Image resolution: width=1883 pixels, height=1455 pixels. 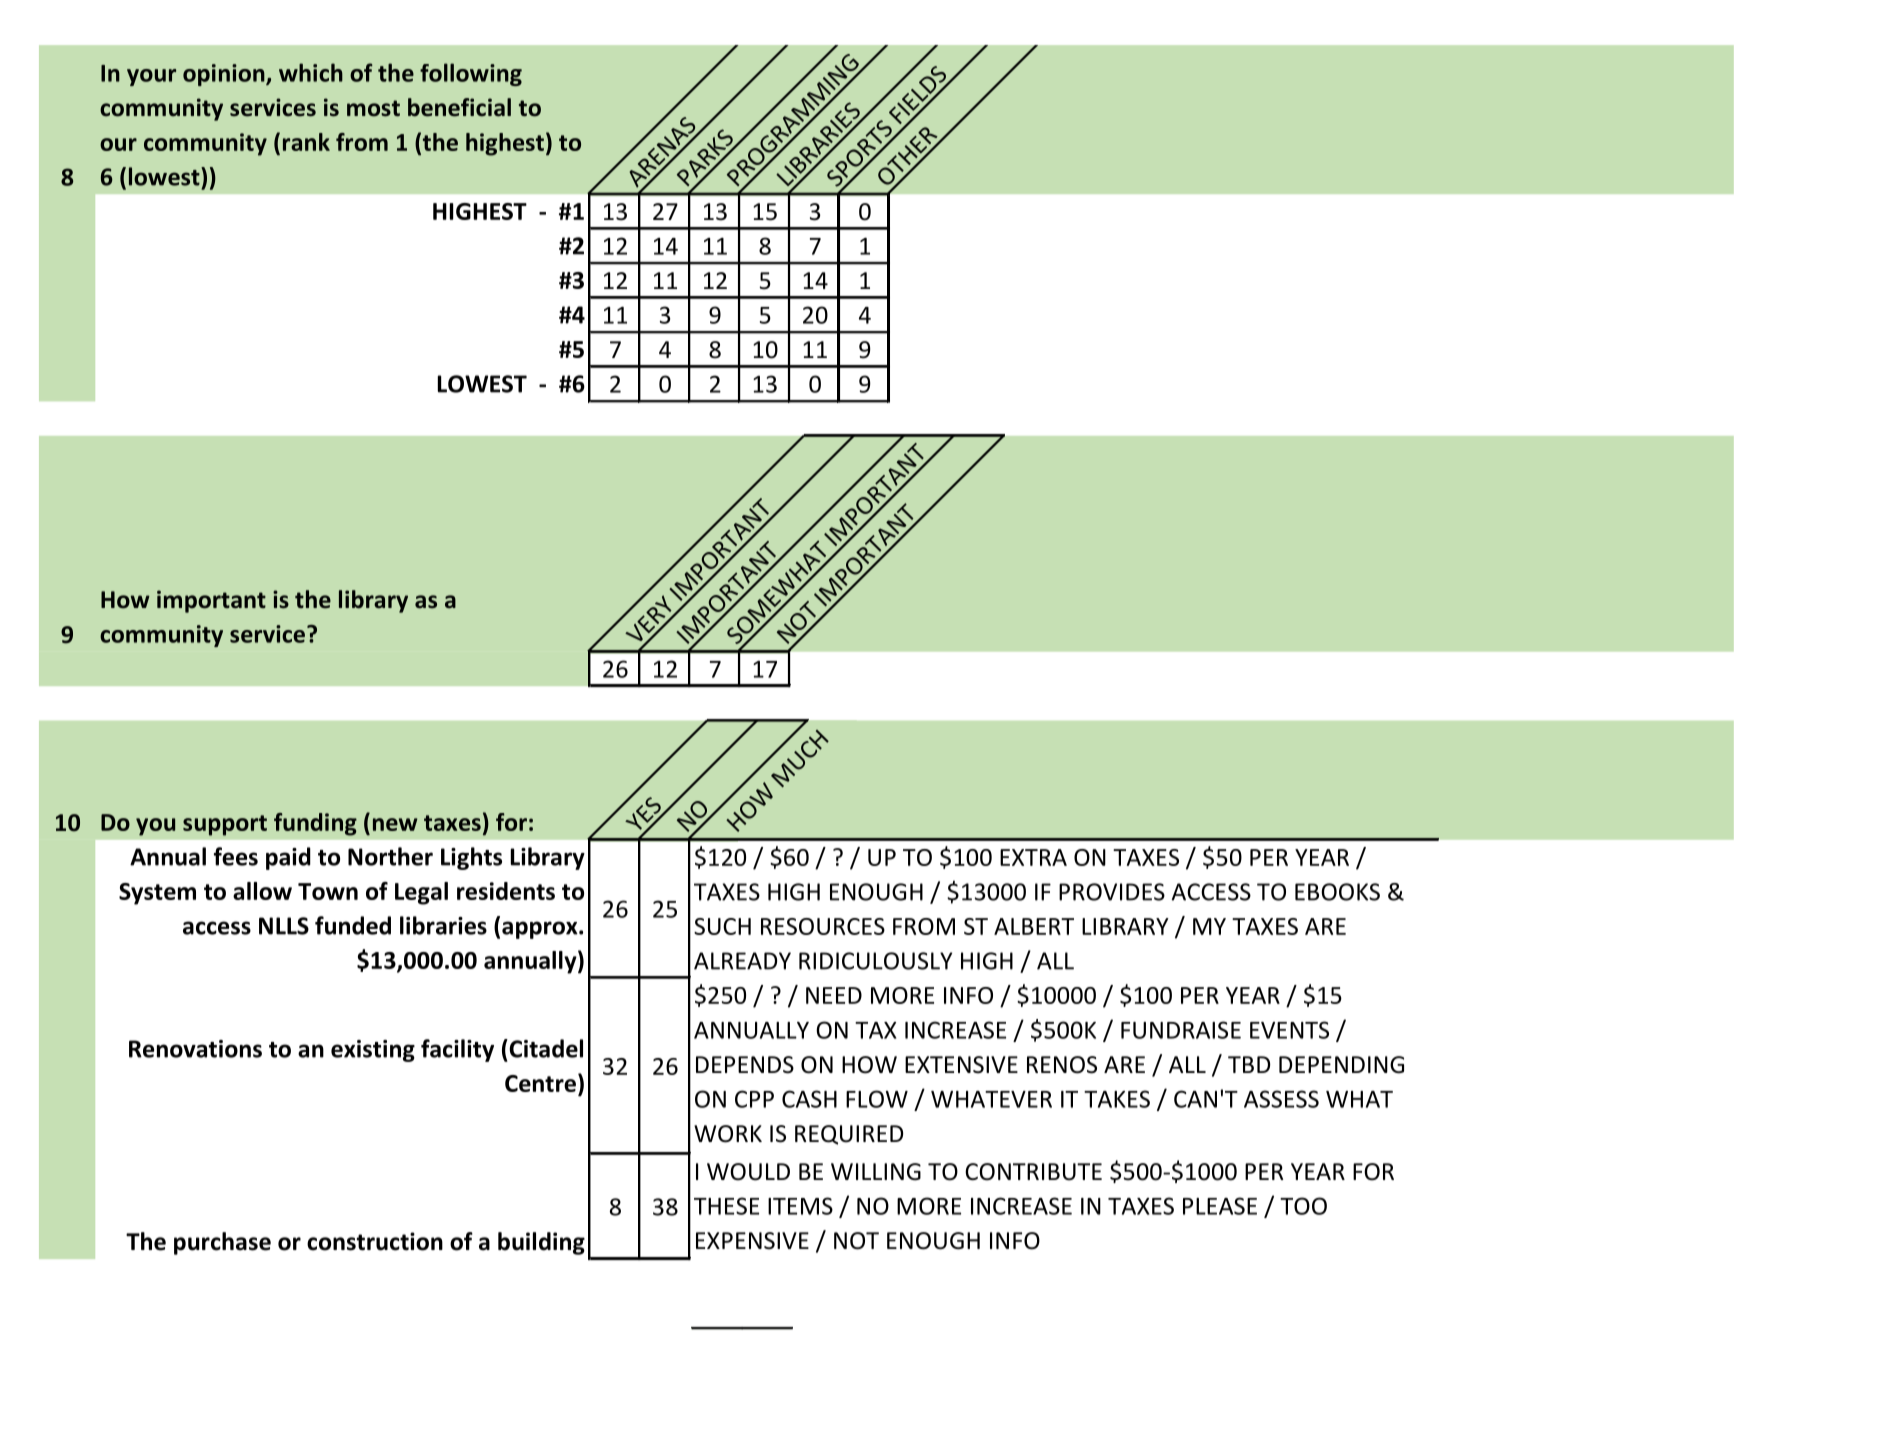 I want to click on THESE, so click(x=726, y=1206).
